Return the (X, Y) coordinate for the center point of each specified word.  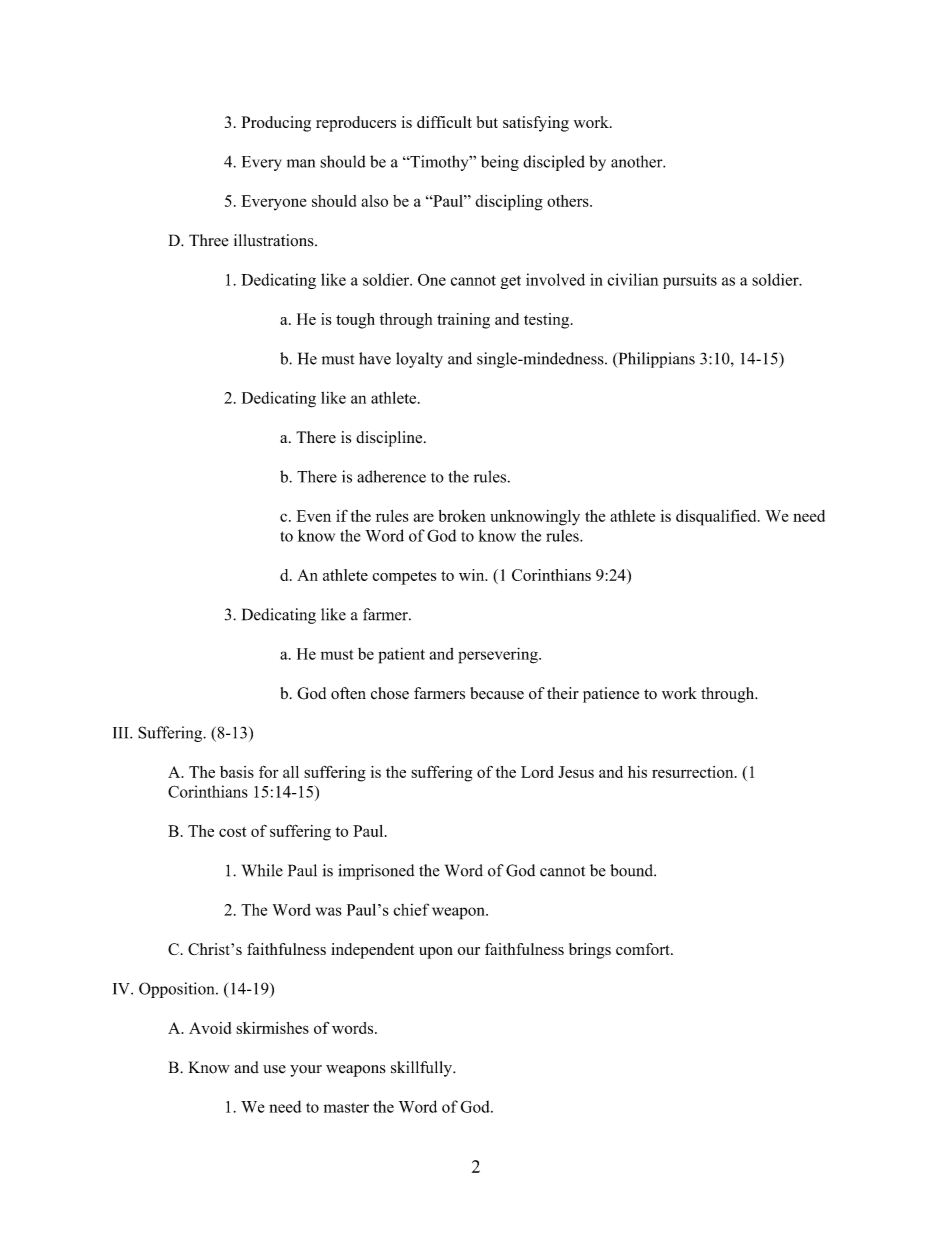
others (569, 201)
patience (611, 695)
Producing (276, 124)
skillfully (422, 1069)
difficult (444, 122)
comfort (644, 949)
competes (404, 578)
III (122, 733)
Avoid (210, 1028)
